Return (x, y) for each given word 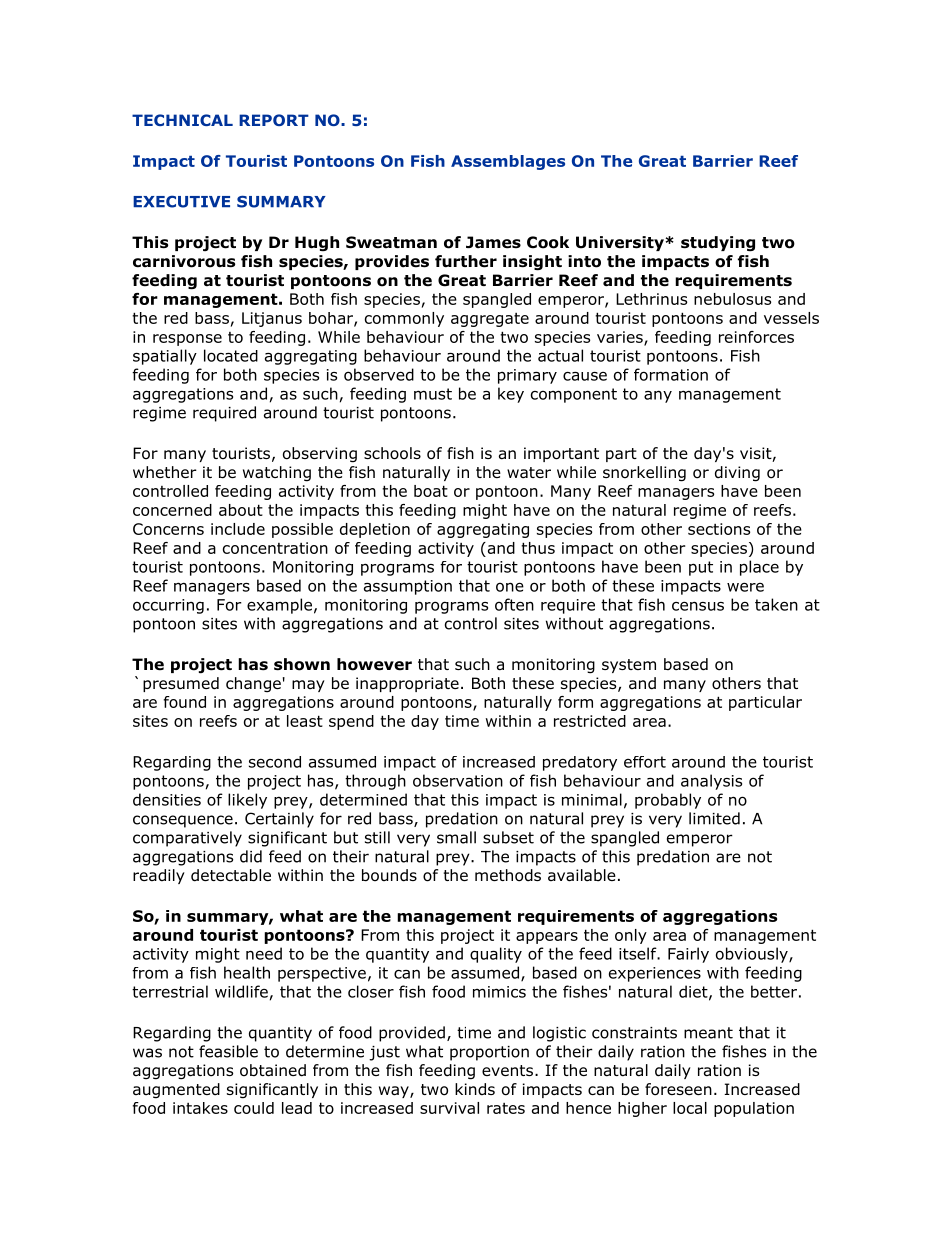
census (698, 606)
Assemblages (508, 162)
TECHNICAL (182, 120)
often (514, 604)
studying (718, 244)
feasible (228, 1051)
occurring (168, 606)
